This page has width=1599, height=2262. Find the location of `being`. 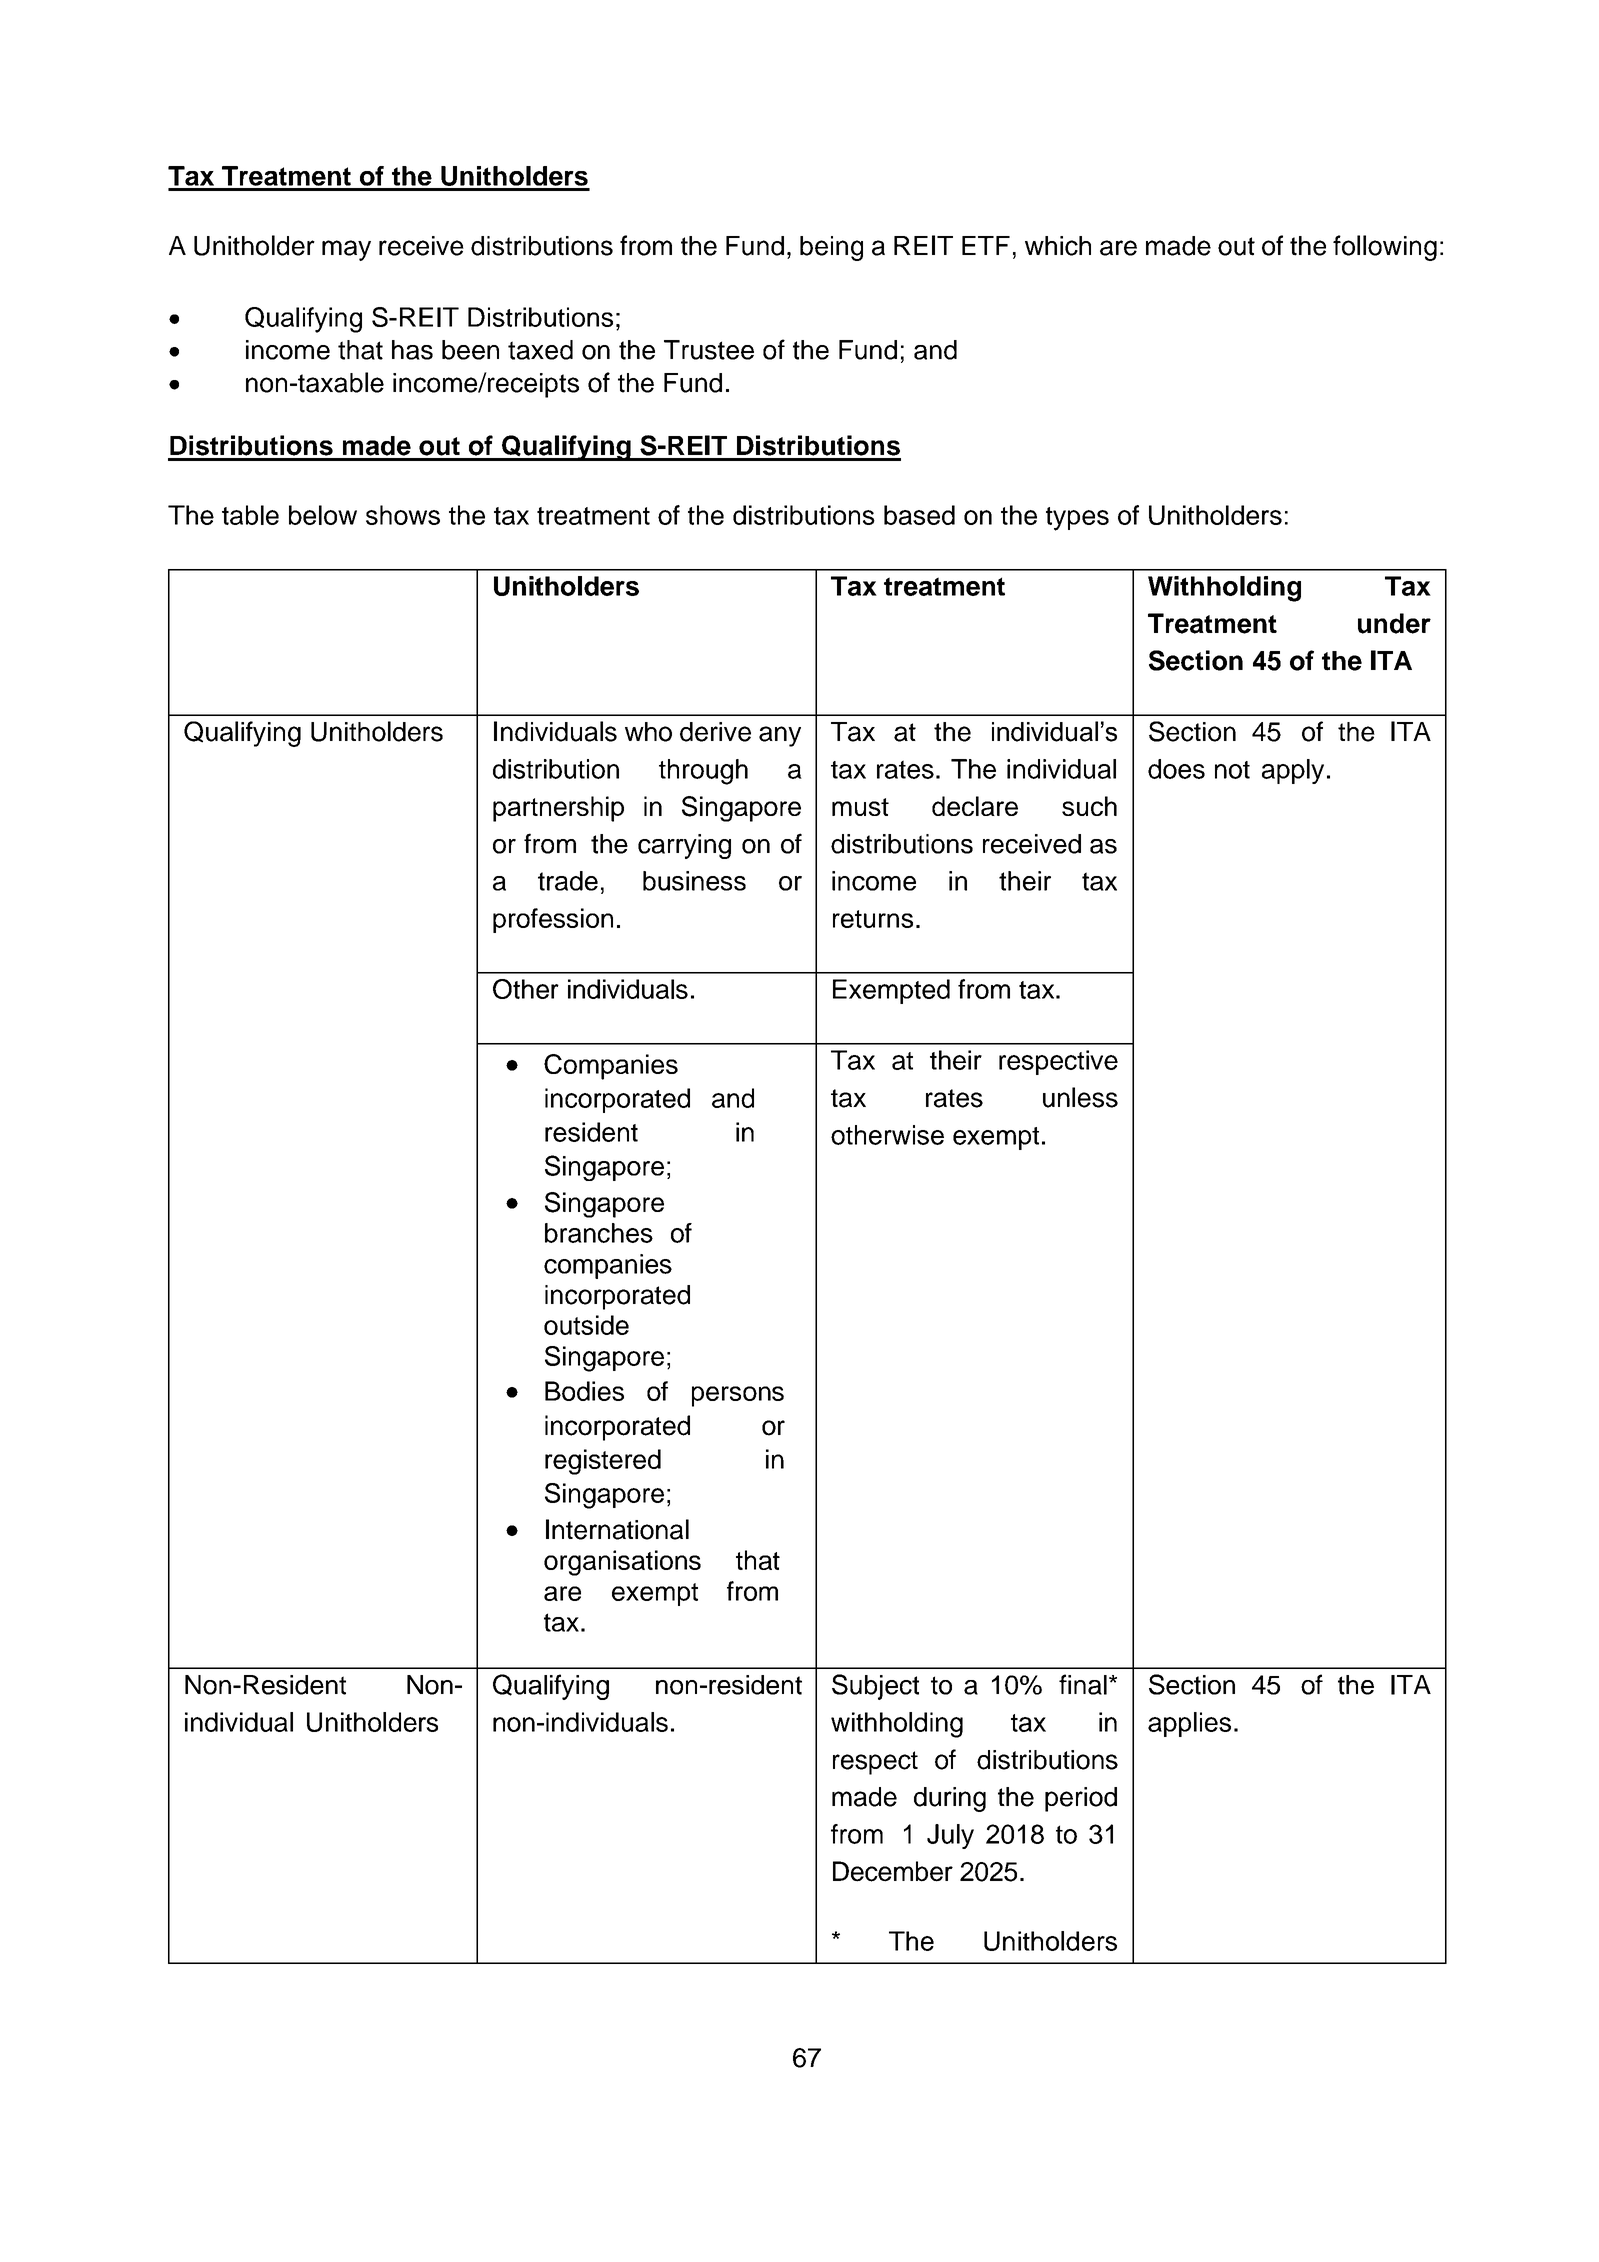

being is located at coordinates (831, 248).
